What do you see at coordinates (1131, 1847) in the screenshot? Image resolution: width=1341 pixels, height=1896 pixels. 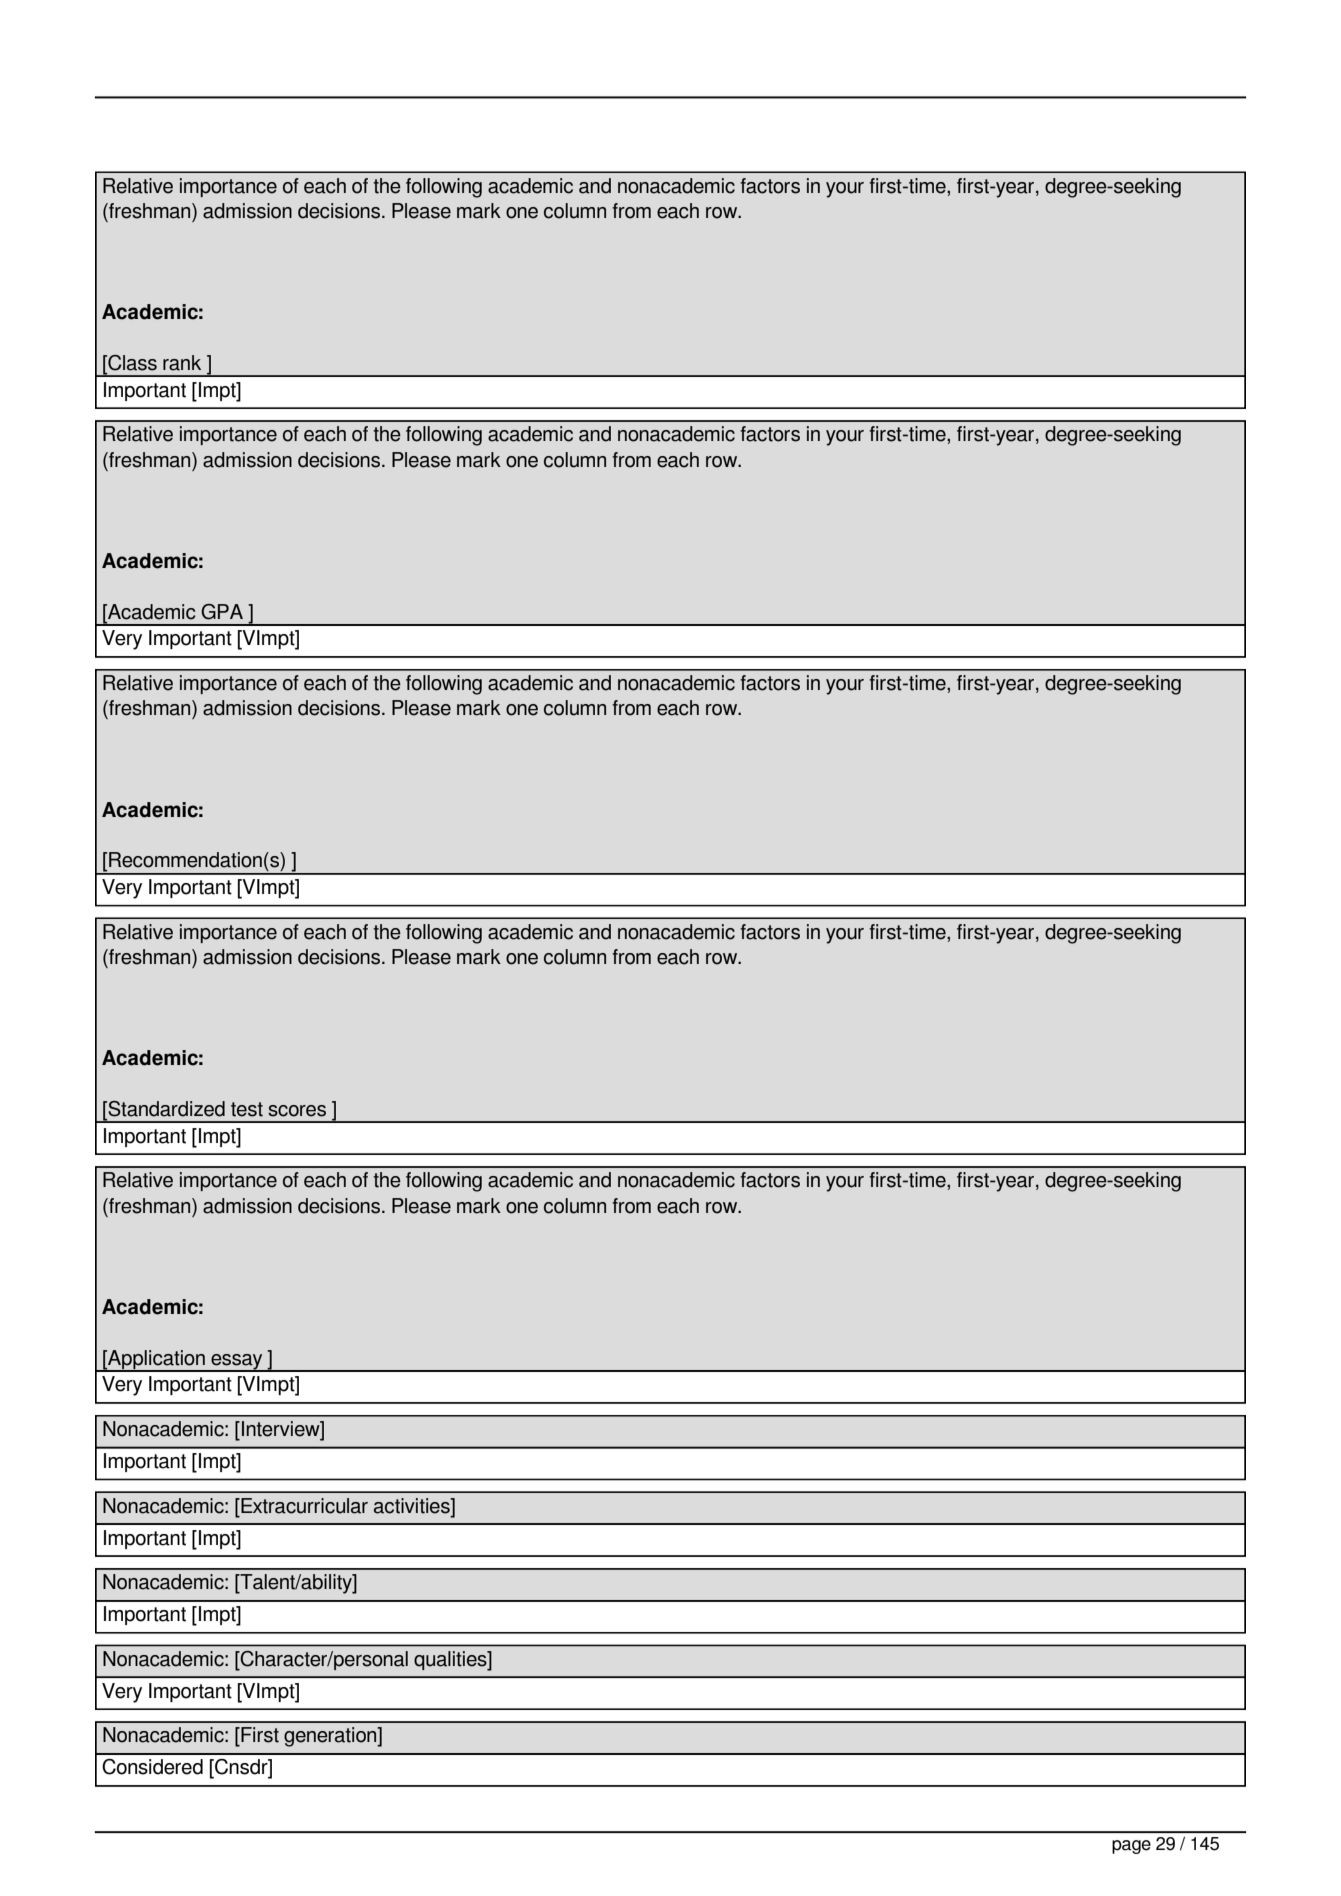 I see `page` at bounding box center [1131, 1847].
